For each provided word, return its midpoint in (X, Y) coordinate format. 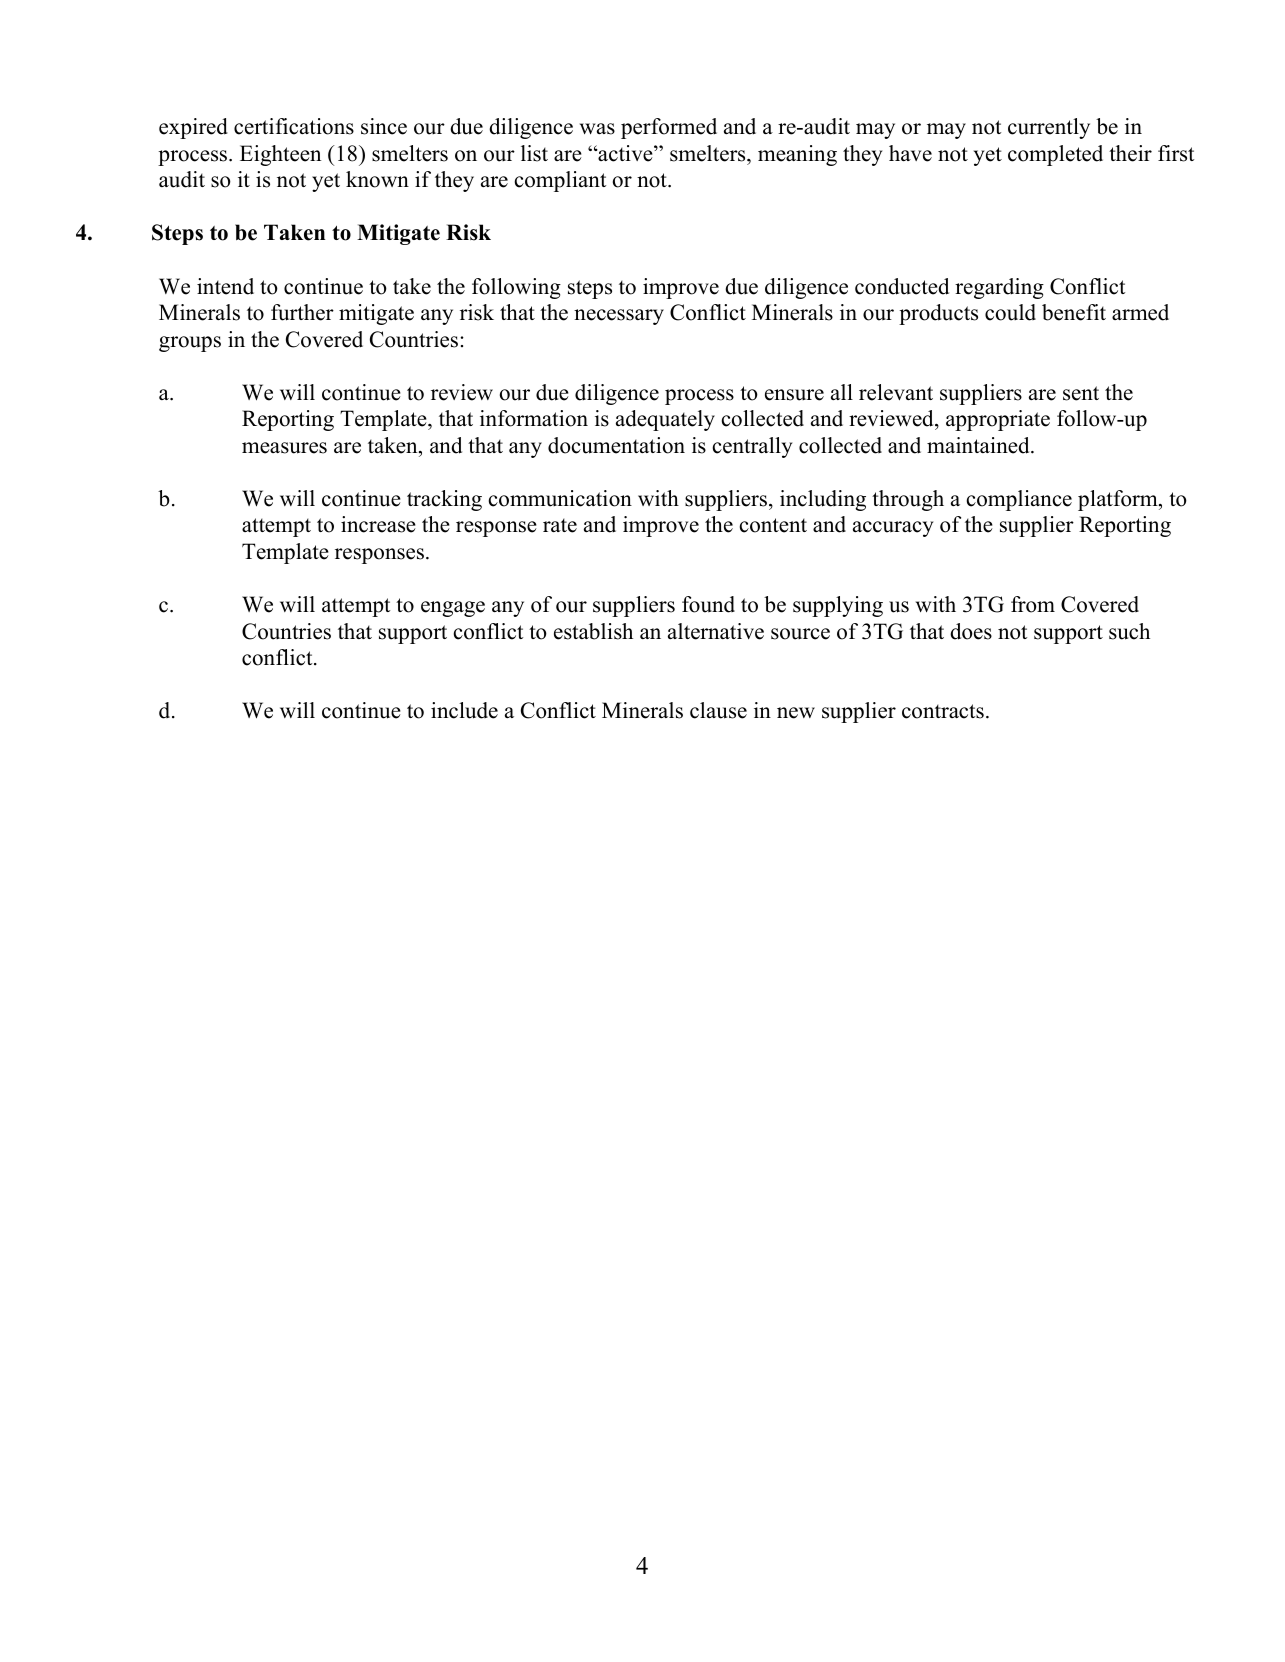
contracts (943, 711)
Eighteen (280, 155)
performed (669, 128)
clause (718, 710)
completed (1055, 155)
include (464, 710)
